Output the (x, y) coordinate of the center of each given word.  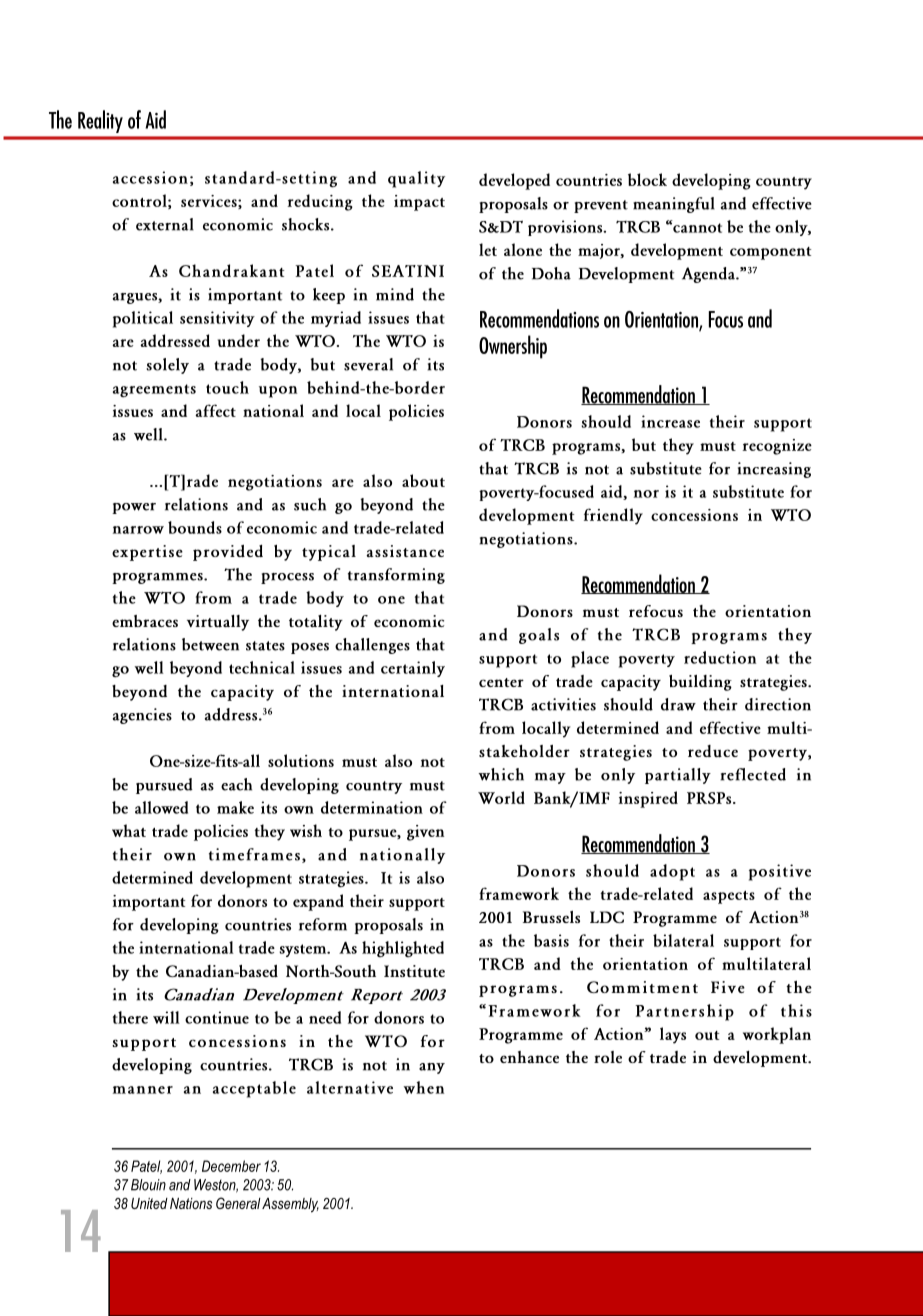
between (210, 644)
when (424, 1087)
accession (150, 177)
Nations (191, 1203)
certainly (413, 669)
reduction (720, 657)
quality (416, 179)
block (647, 179)
